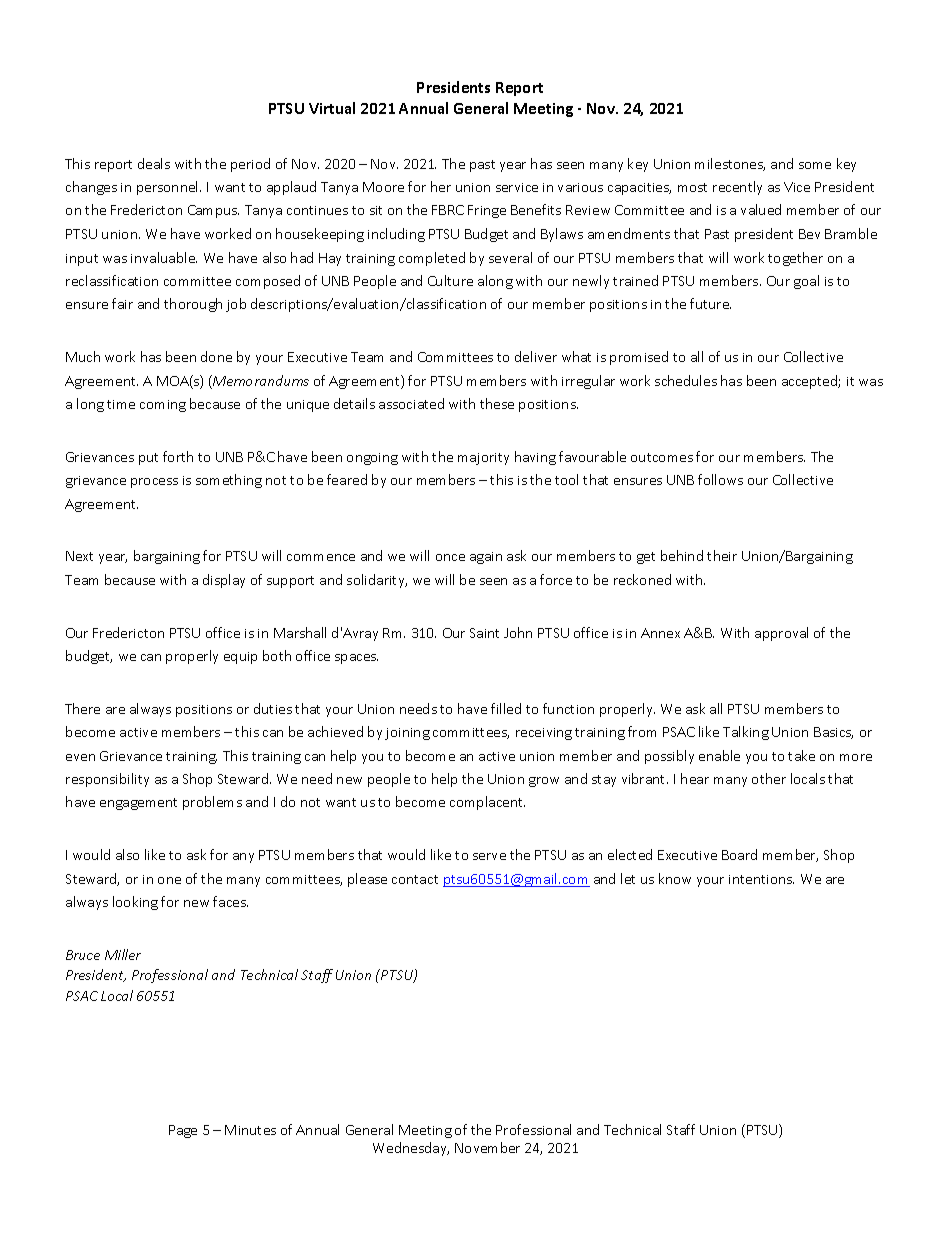  Describe the element at coordinates (781, 634) in the screenshot. I see `approval` at that location.
